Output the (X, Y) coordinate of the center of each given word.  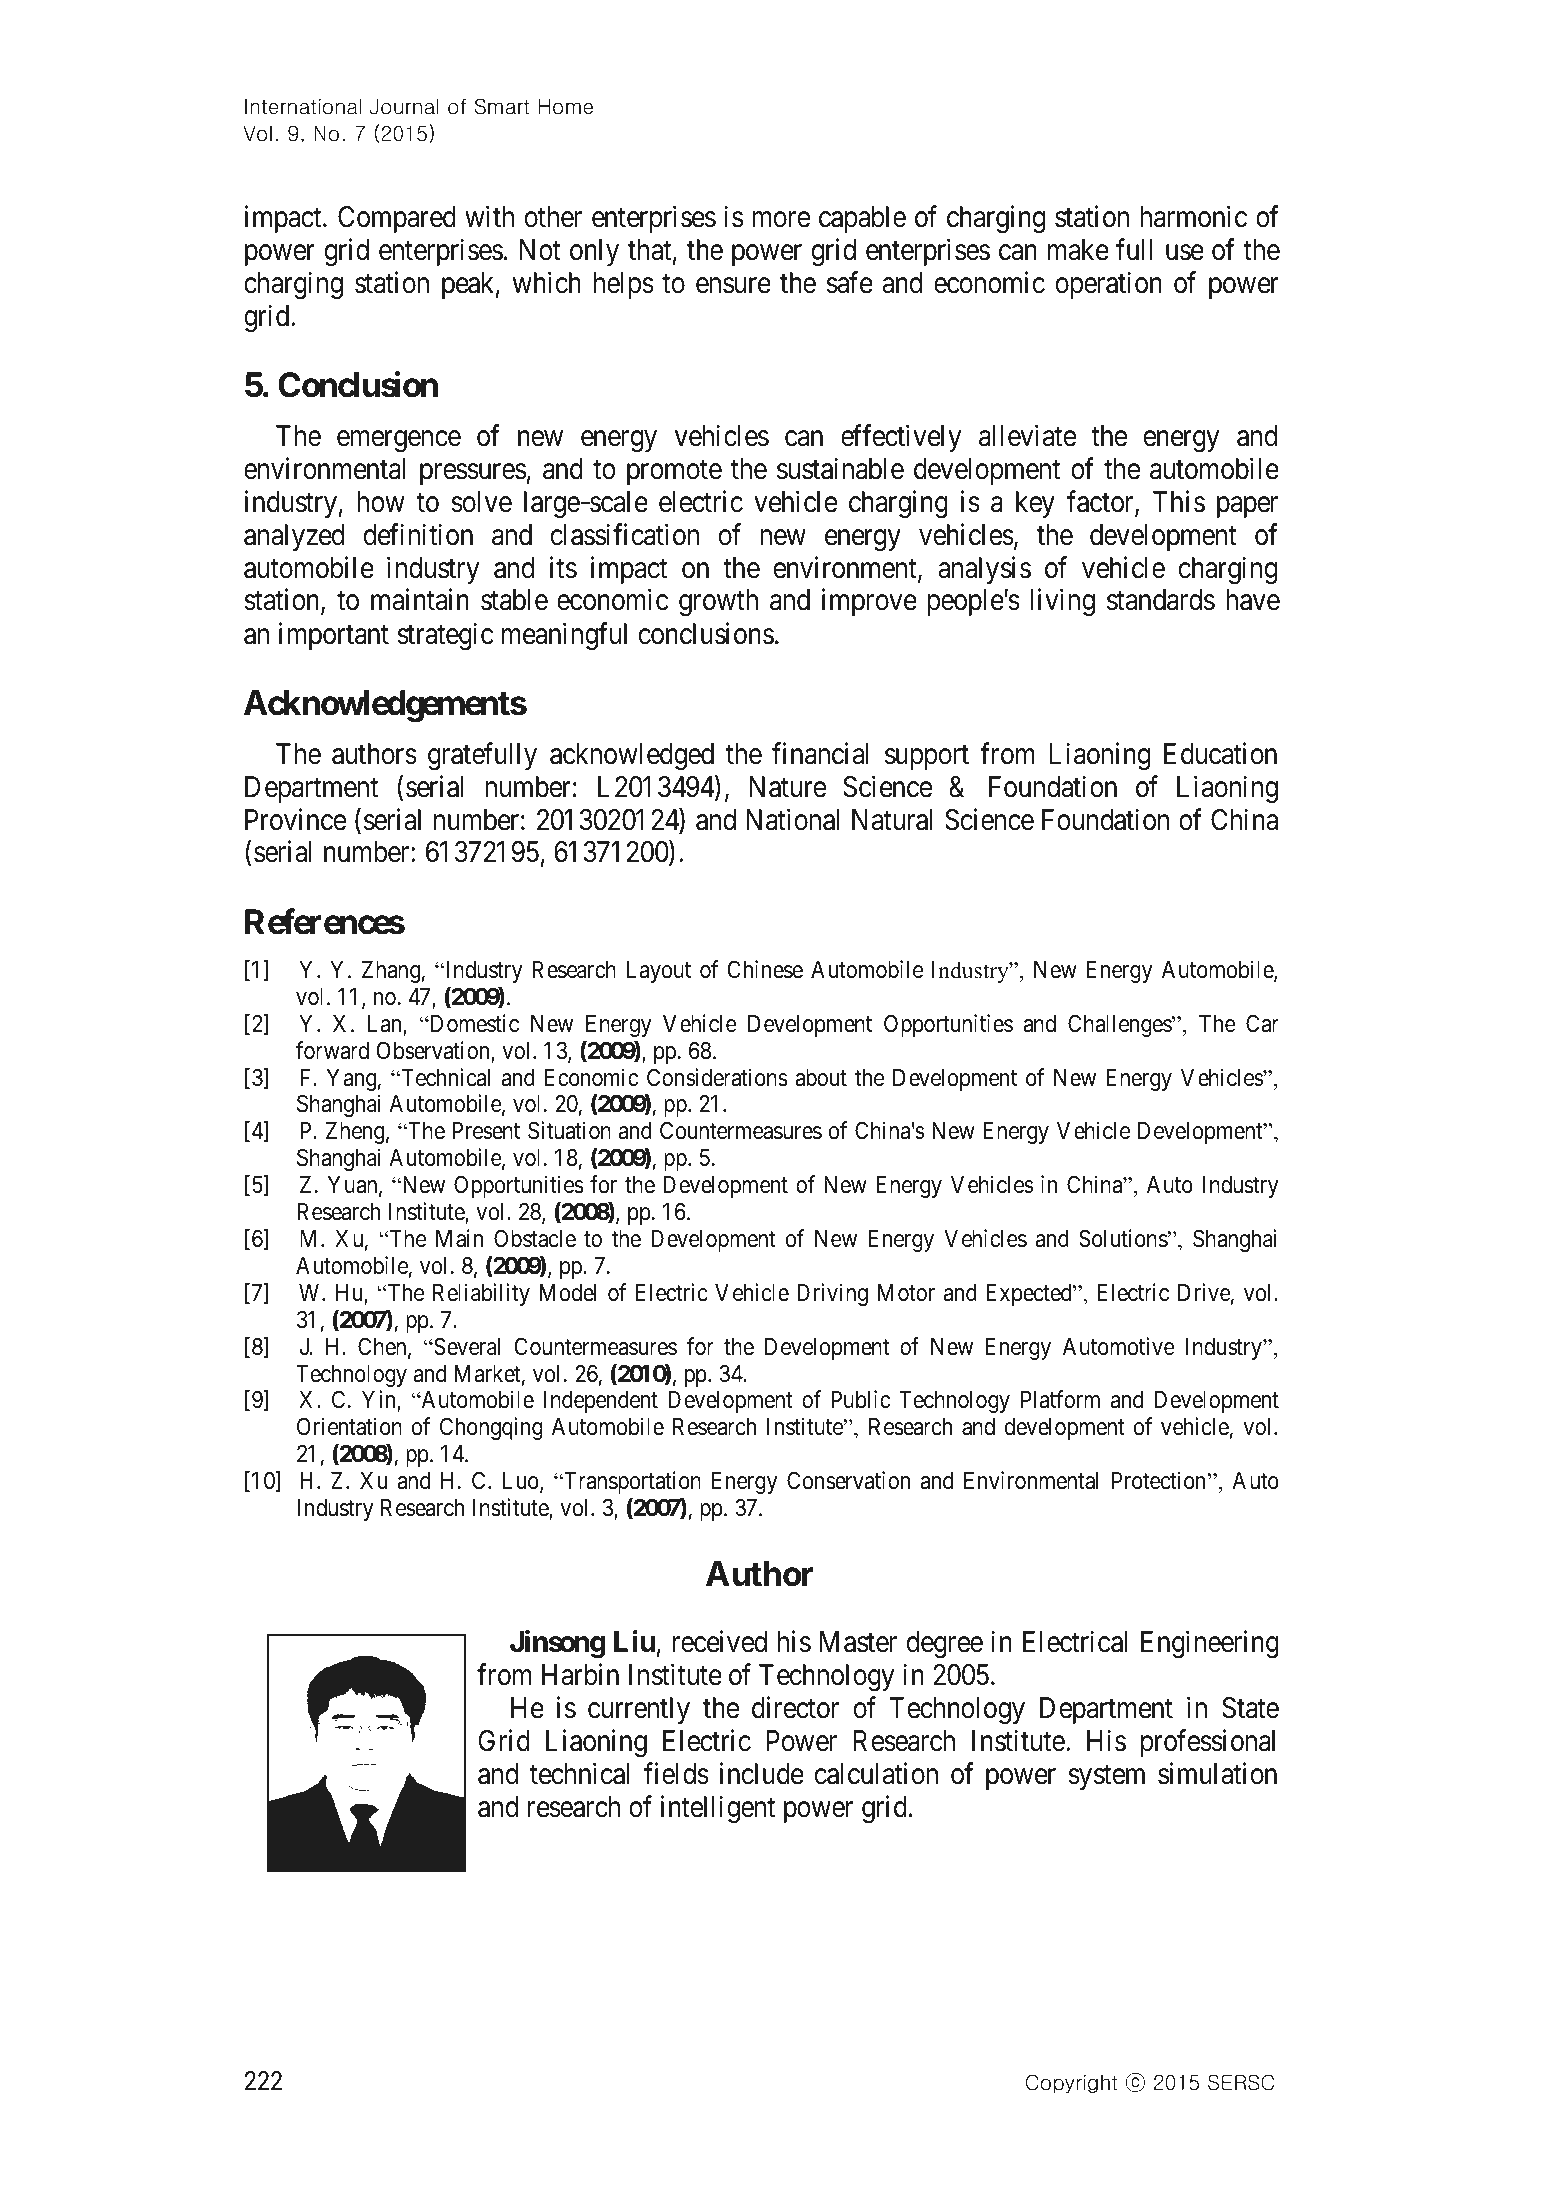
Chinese (765, 969)
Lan (386, 1025)
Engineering (1210, 1644)
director (795, 1708)
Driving (832, 1294)
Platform (1060, 1399)
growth (718, 602)
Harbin (580, 1675)
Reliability (481, 1294)
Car (1262, 1023)
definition (418, 534)
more (781, 220)
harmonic (1193, 217)
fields (676, 1773)
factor (1101, 502)
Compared (397, 219)
